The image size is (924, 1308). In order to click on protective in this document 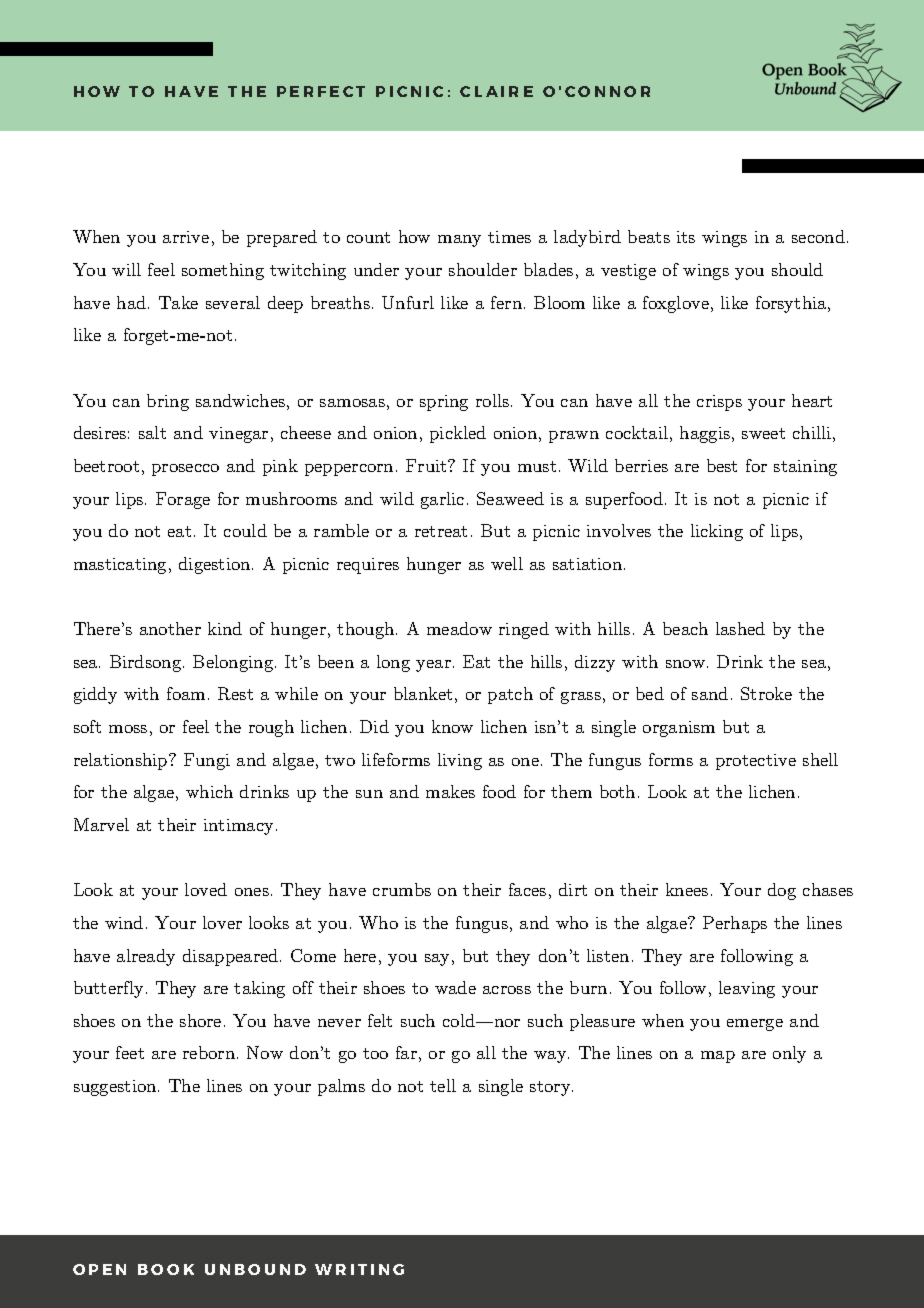, I will do `click(756, 762)`.
